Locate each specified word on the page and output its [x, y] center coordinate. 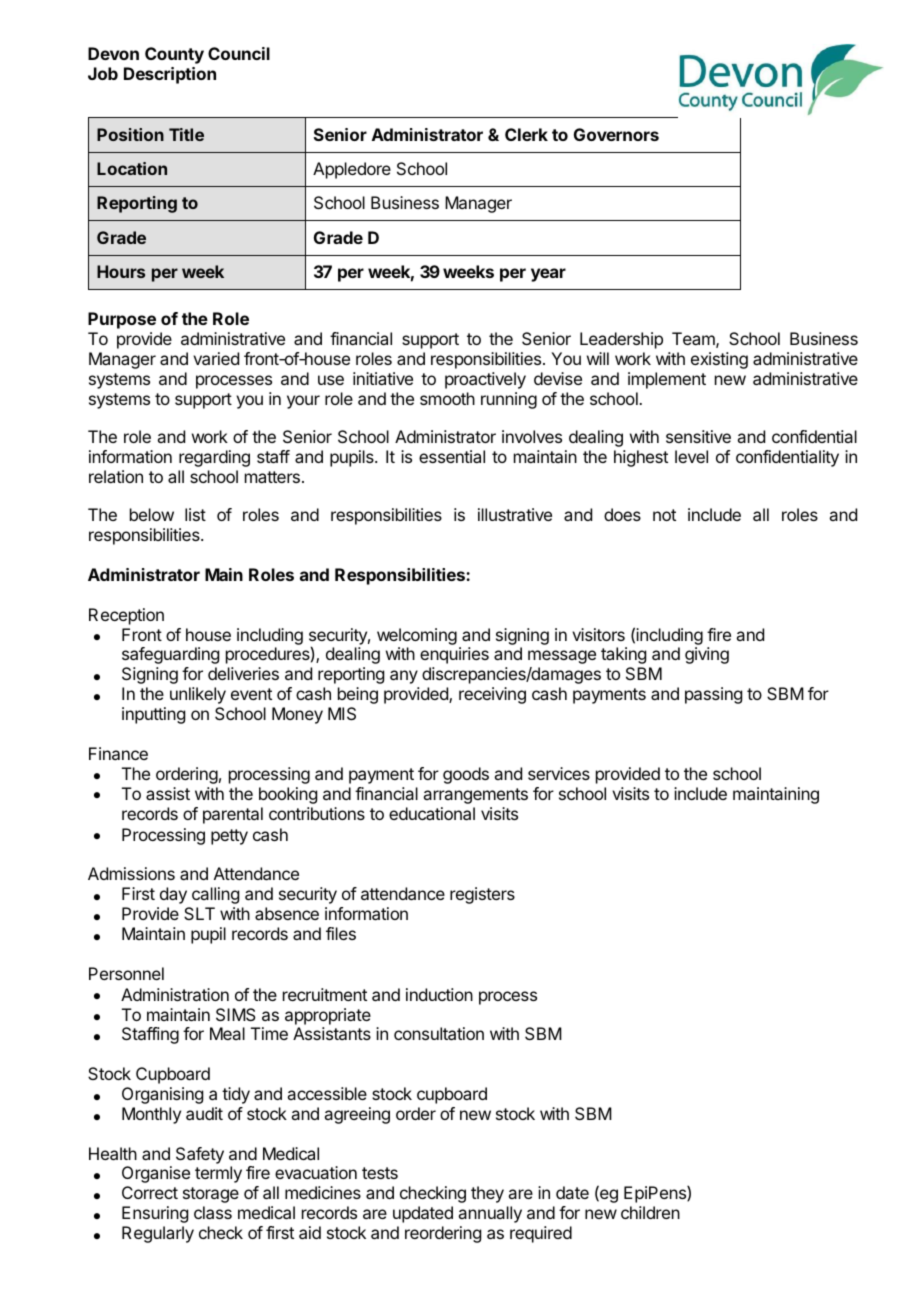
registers [482, 895]
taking [623, 655]
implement [667, 380]
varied [216, 358]
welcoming [417, 636]
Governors [616, 134]
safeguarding [170, 655]
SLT [199, 913]
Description [170, 75]
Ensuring [155, 1214]
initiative [383, 378]
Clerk [526, 134]
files [341, 933]
